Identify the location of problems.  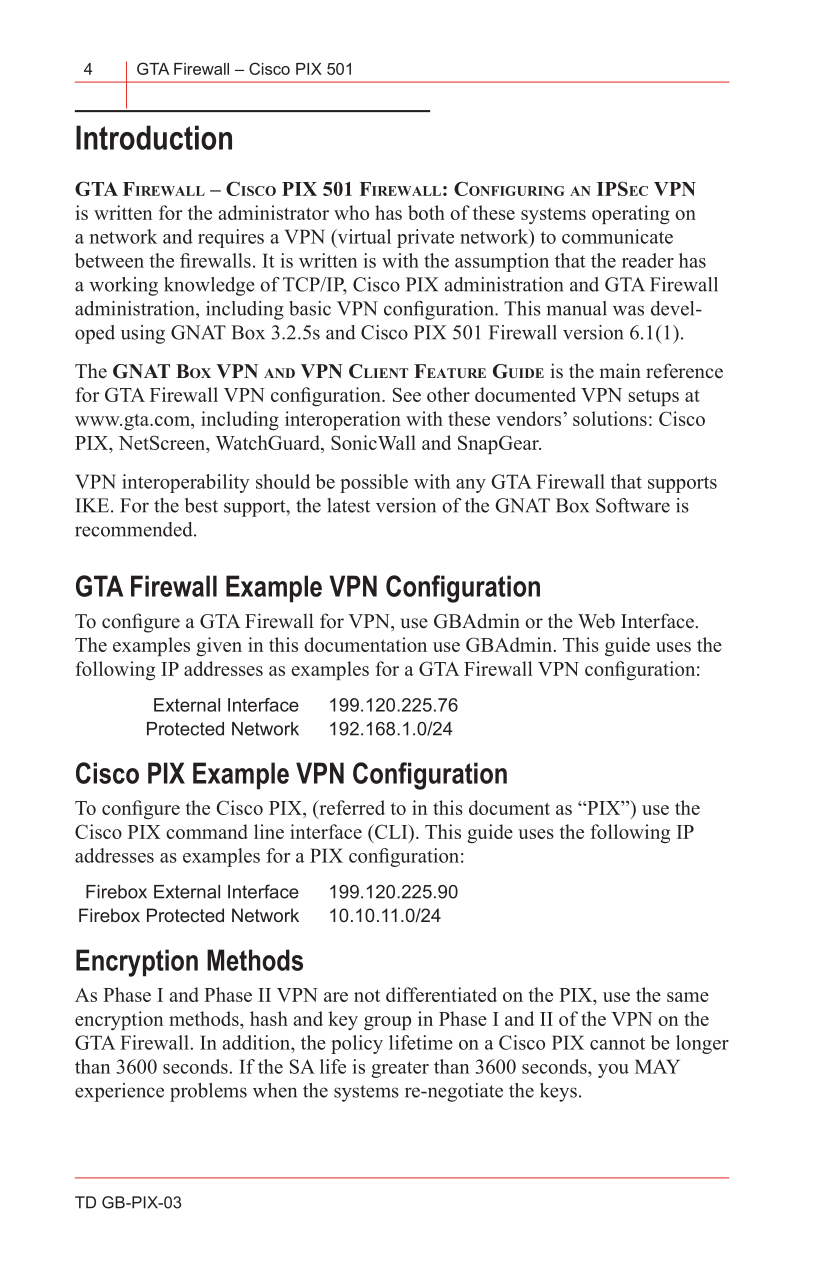
(208, 1092).
